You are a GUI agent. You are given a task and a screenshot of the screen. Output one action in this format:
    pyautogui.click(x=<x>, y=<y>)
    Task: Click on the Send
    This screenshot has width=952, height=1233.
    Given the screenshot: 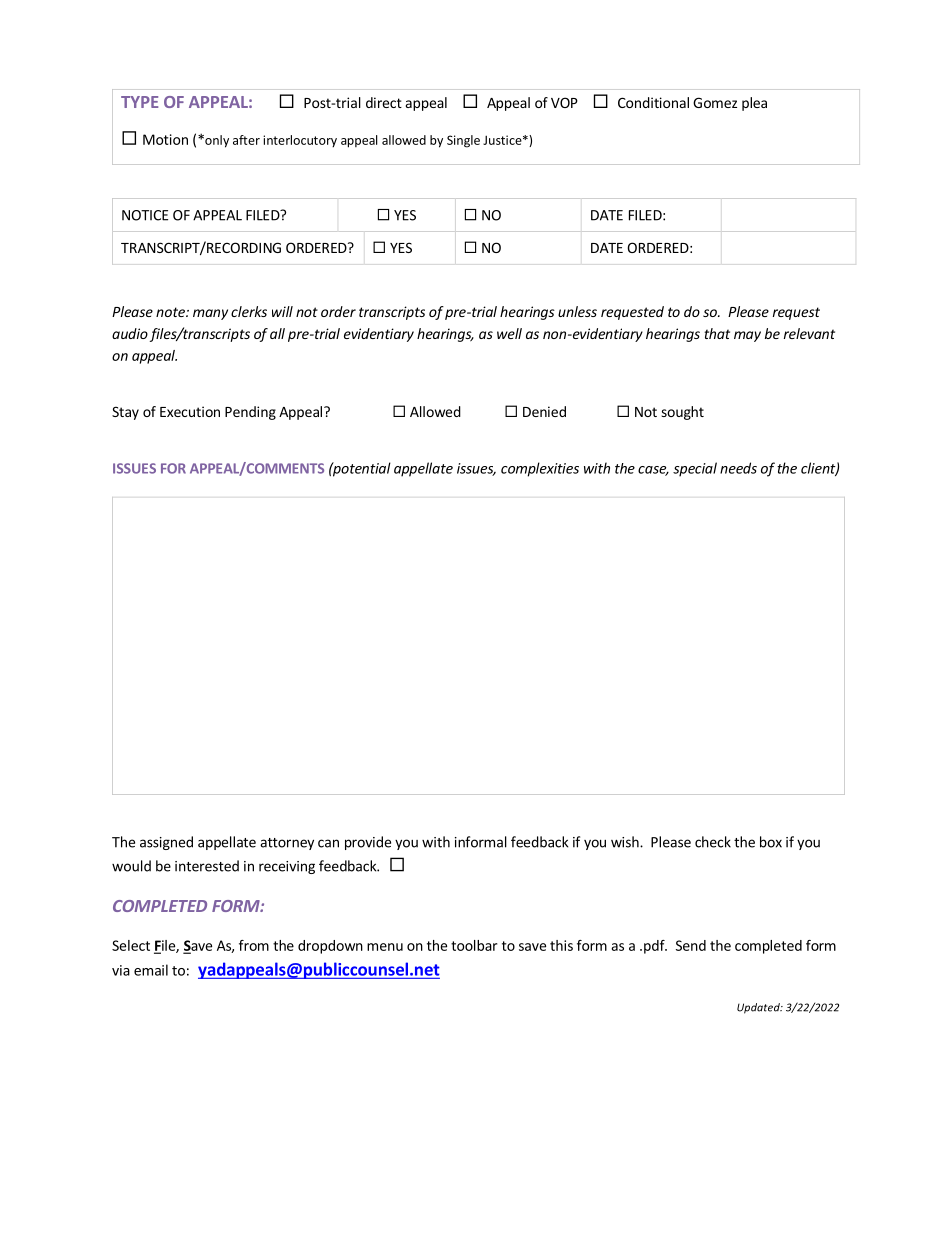 What is the action you would take?
    pyautogui.click(x=691, y=945)
